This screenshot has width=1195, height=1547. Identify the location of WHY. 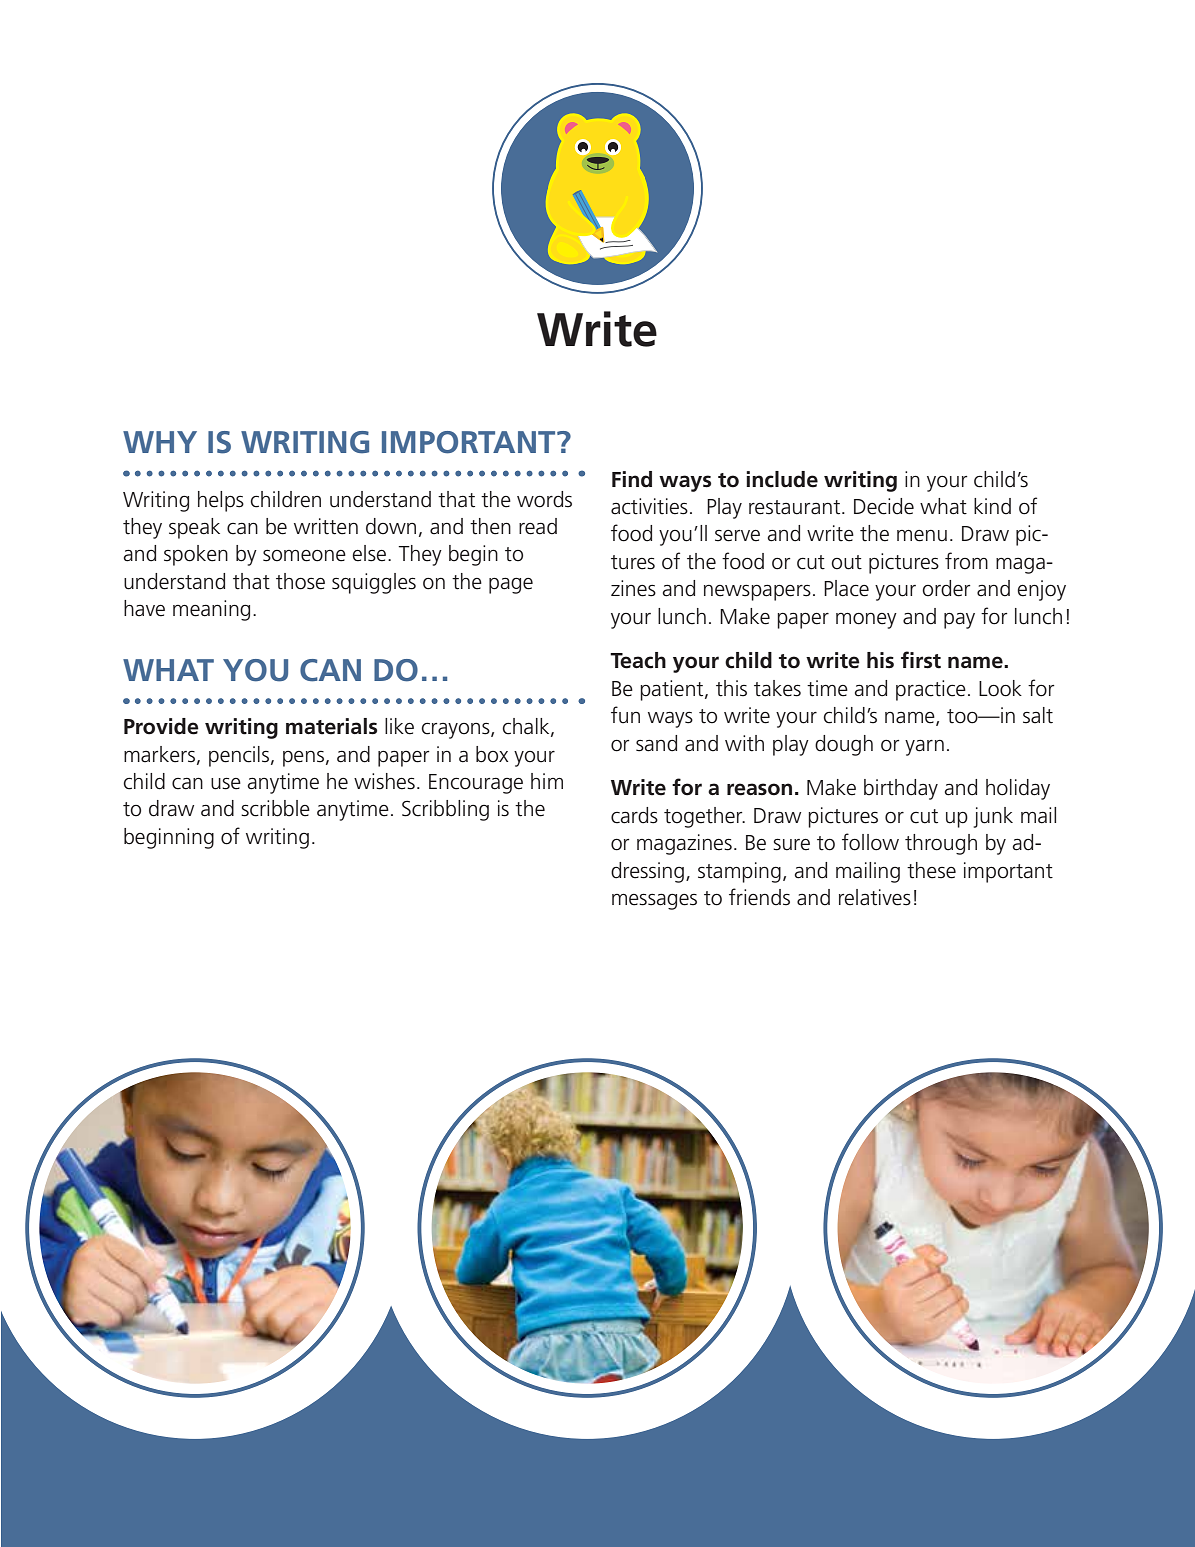
(160, 442).
